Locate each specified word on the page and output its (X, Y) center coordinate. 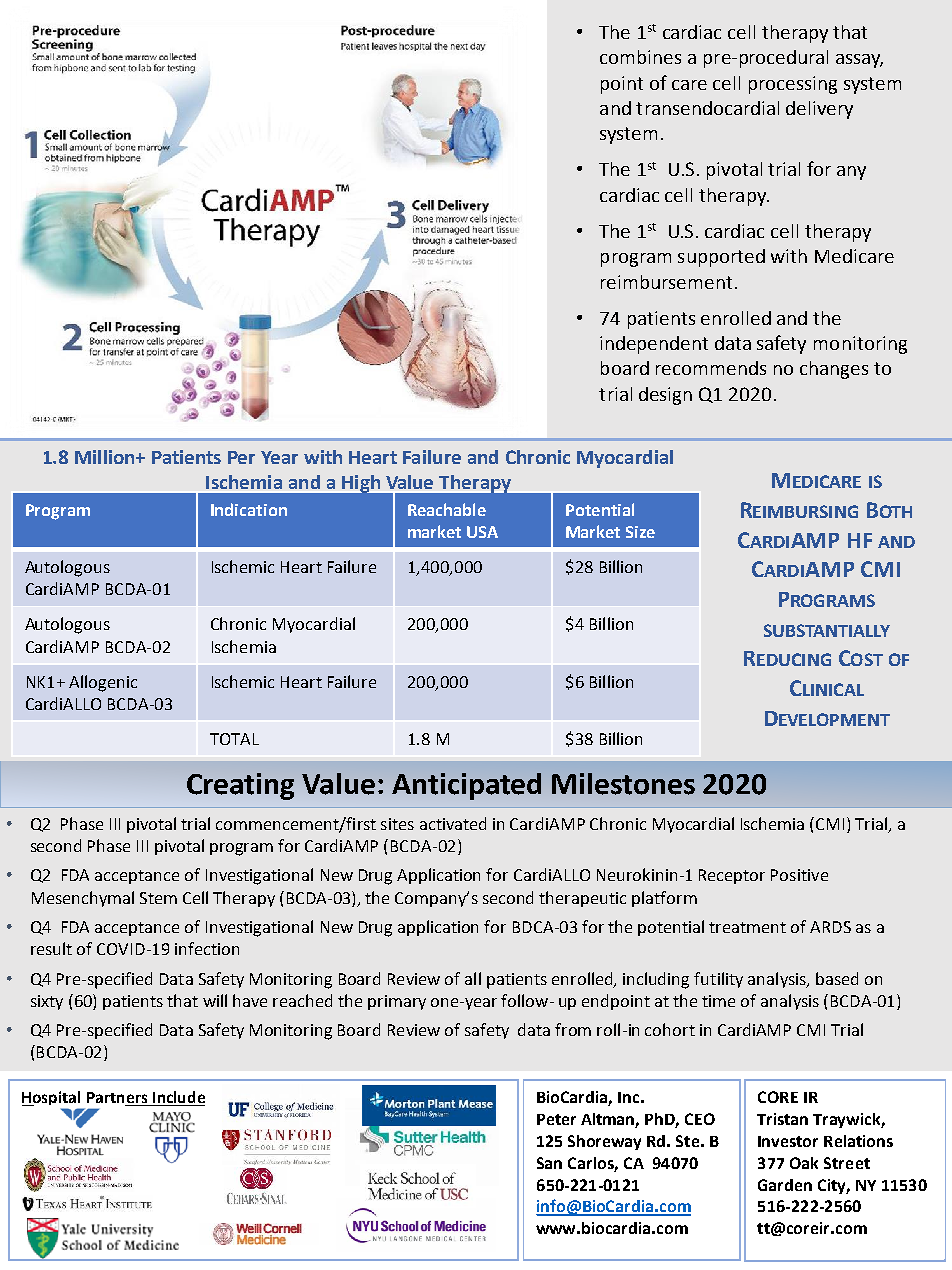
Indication (249, 509)
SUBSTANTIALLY (827, 630)
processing (793, 85)
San (549, 1163)
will (215, 1000)
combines (640, 57)
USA (482, 532)
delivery (819, 110)
